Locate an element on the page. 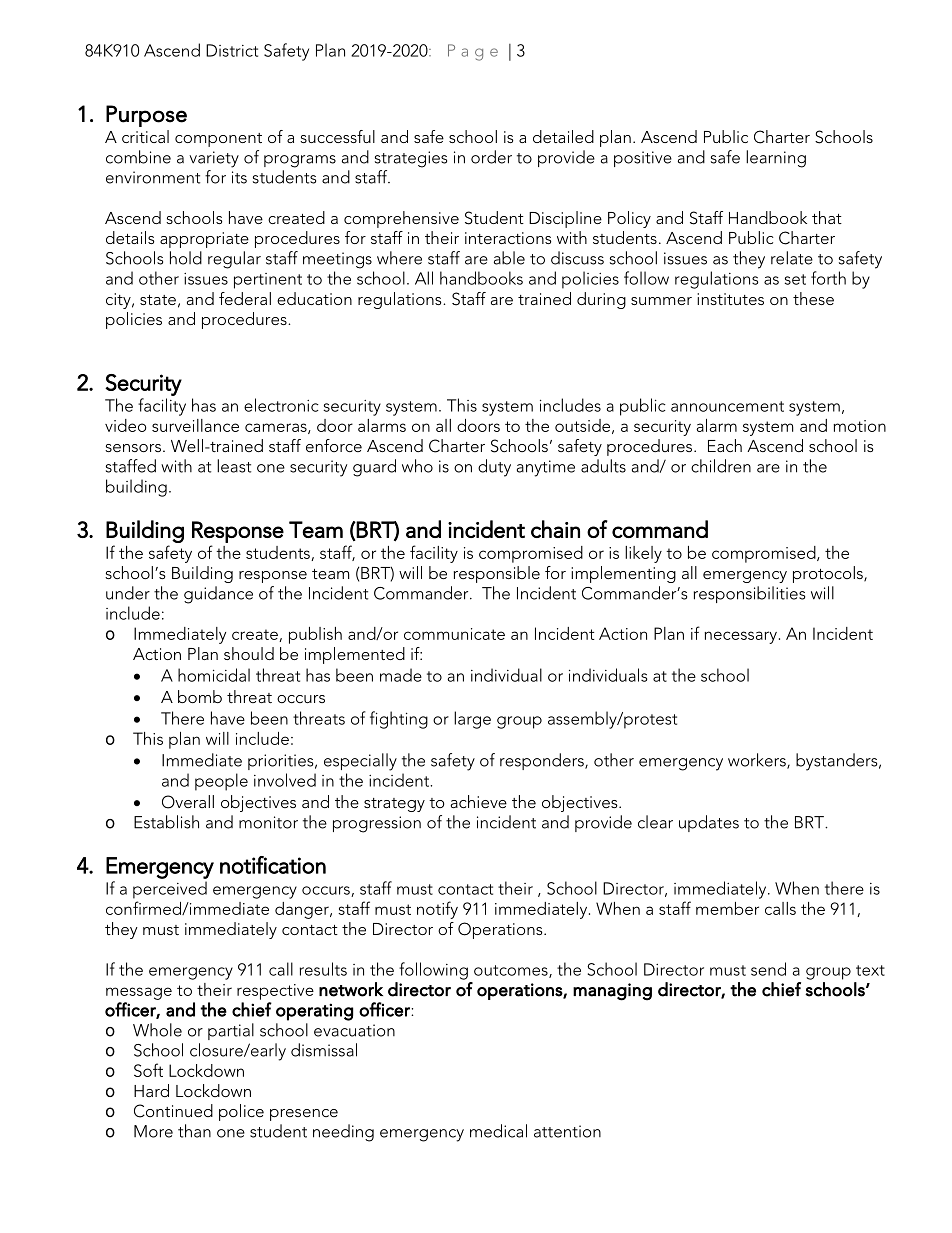 The height and width of the image is (1233, 952). District is located at coordinates (232, 50).
